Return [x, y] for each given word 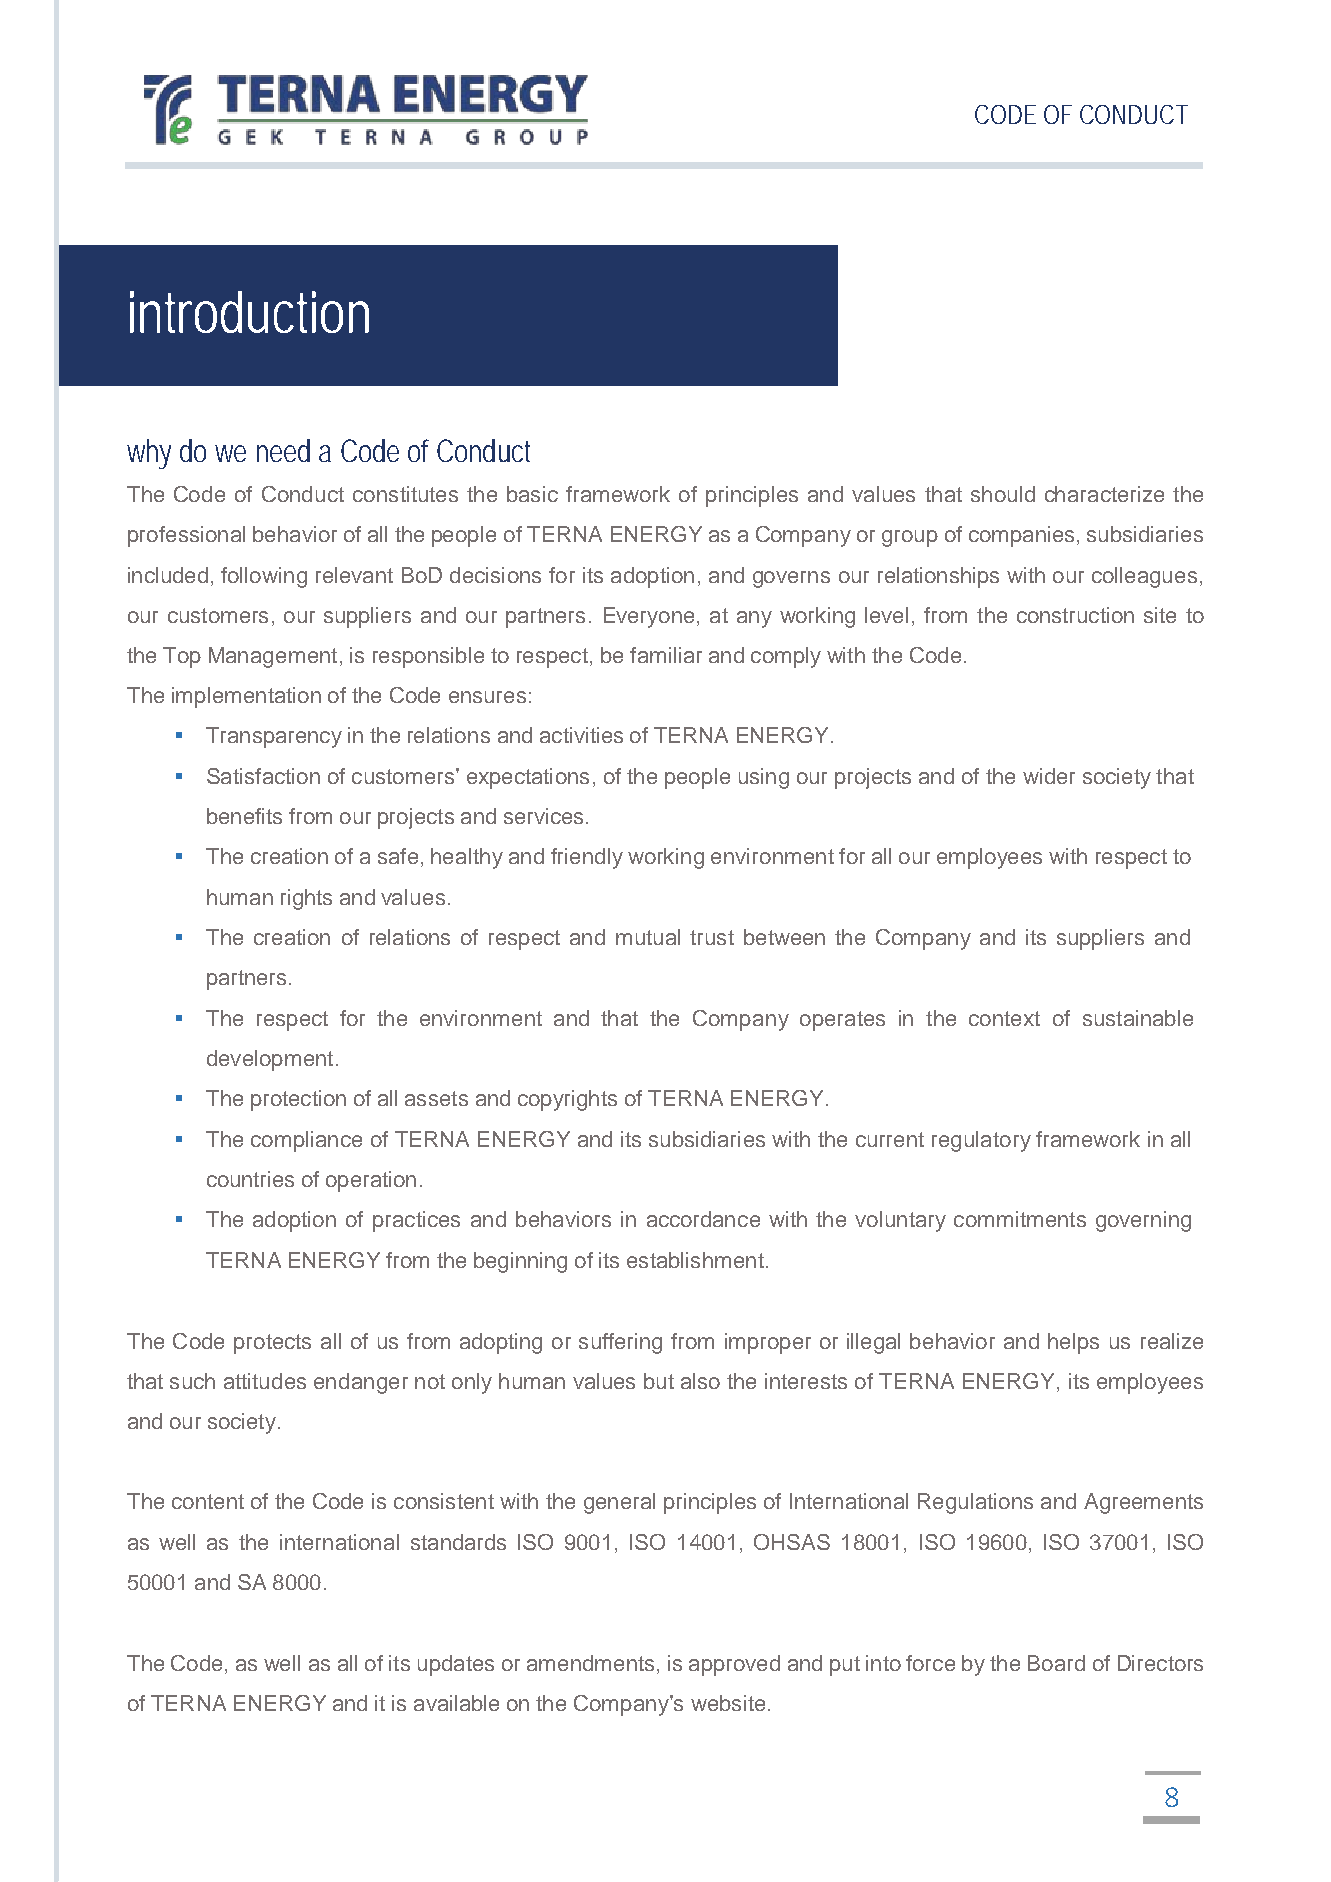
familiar [666, 655]
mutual [648, 937]
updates [456, 1665]
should [1003, 494]
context [1004, 1018]
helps [1073, 1343]
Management [273, 657]
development [270, 1060]
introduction [249, 312]
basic [532, 494]
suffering [620, 1343]
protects [272, 1344]
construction [1075, 615]
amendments [590, 1663]
